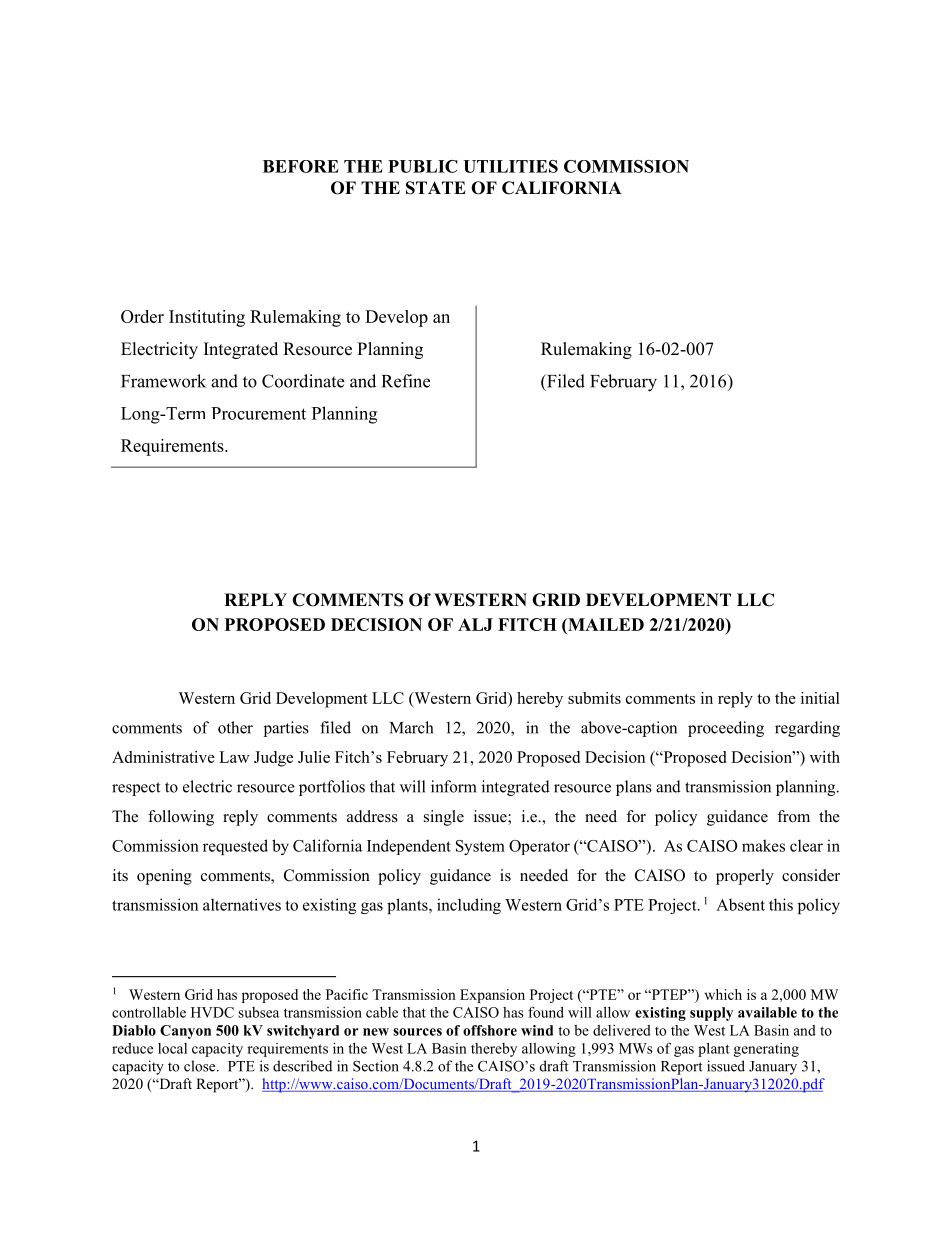  I want to click on System, so click(480, 847).
